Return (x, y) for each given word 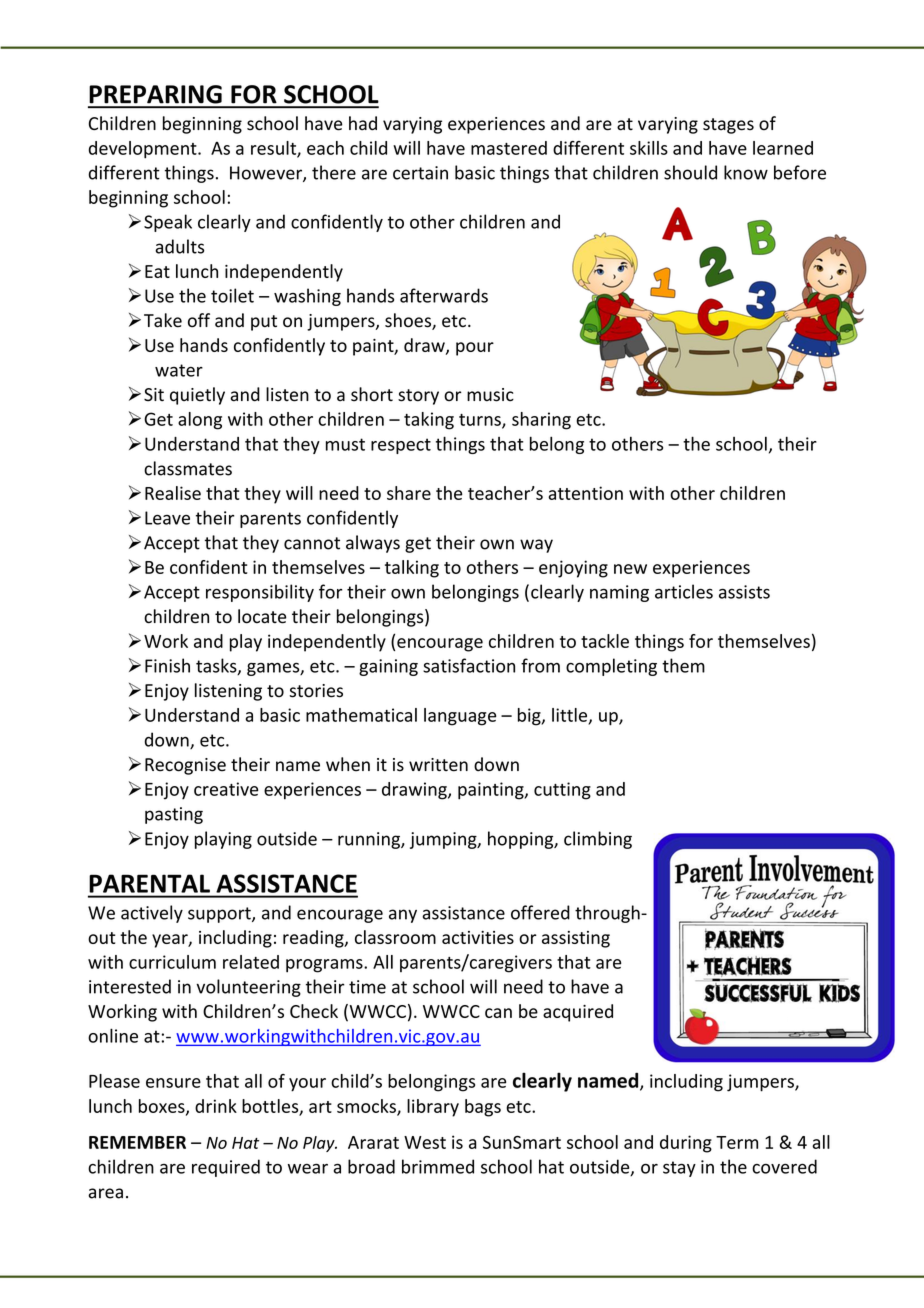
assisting (576, 939)
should (690, 172)
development (144, 150)
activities (478, 937)
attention (585, 493)
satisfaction (469, 665)
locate (262, 616)
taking (429, 421)
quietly (197, 396)
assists (744, 592)
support (220, 915)
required (226, 1168)
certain (420, 173)
